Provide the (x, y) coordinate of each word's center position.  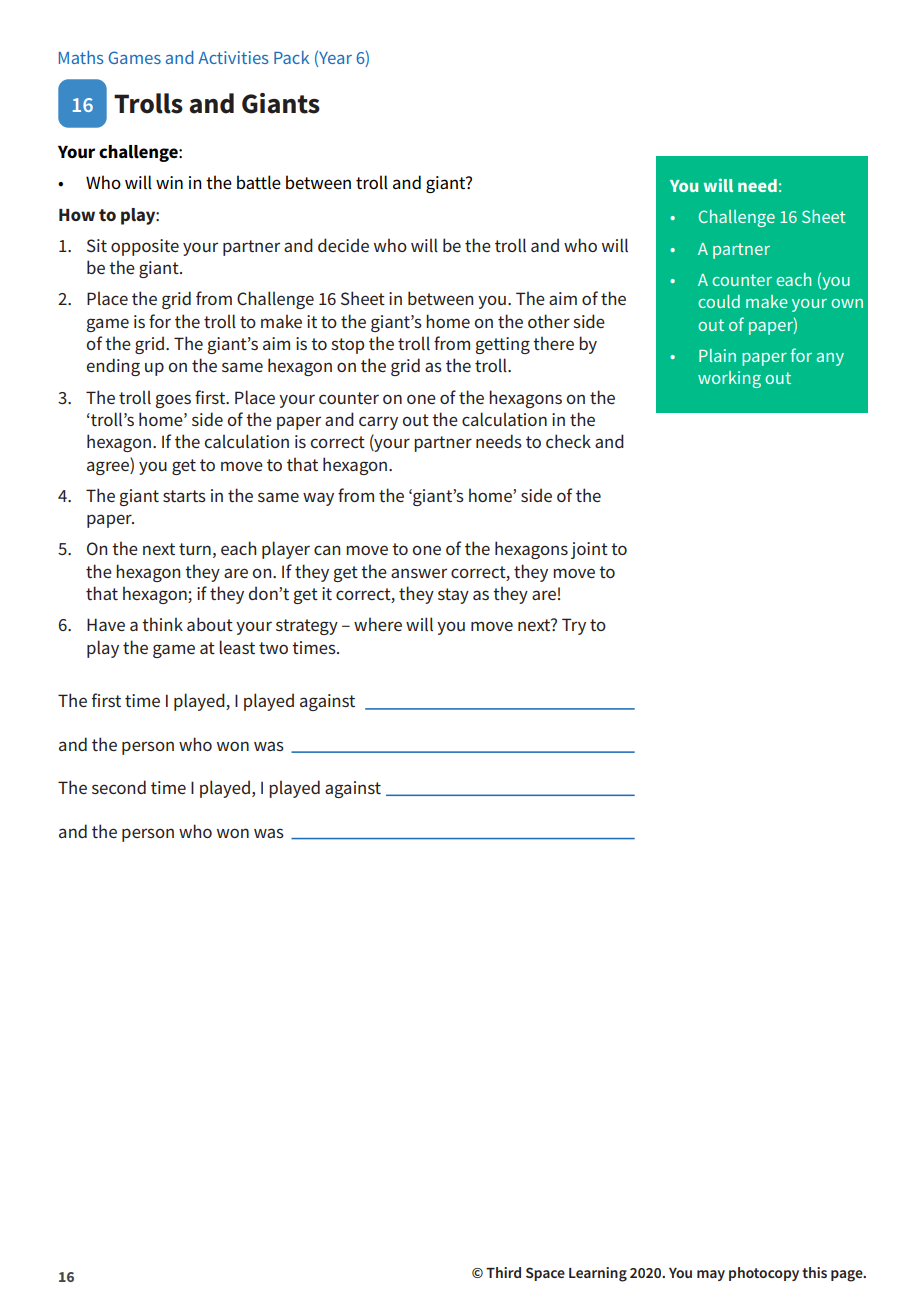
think (162, 624)
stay (453, 596)
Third (503, 1272)
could (719, 301)
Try (574, 626)
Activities (233, 57)
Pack (291, 57)
